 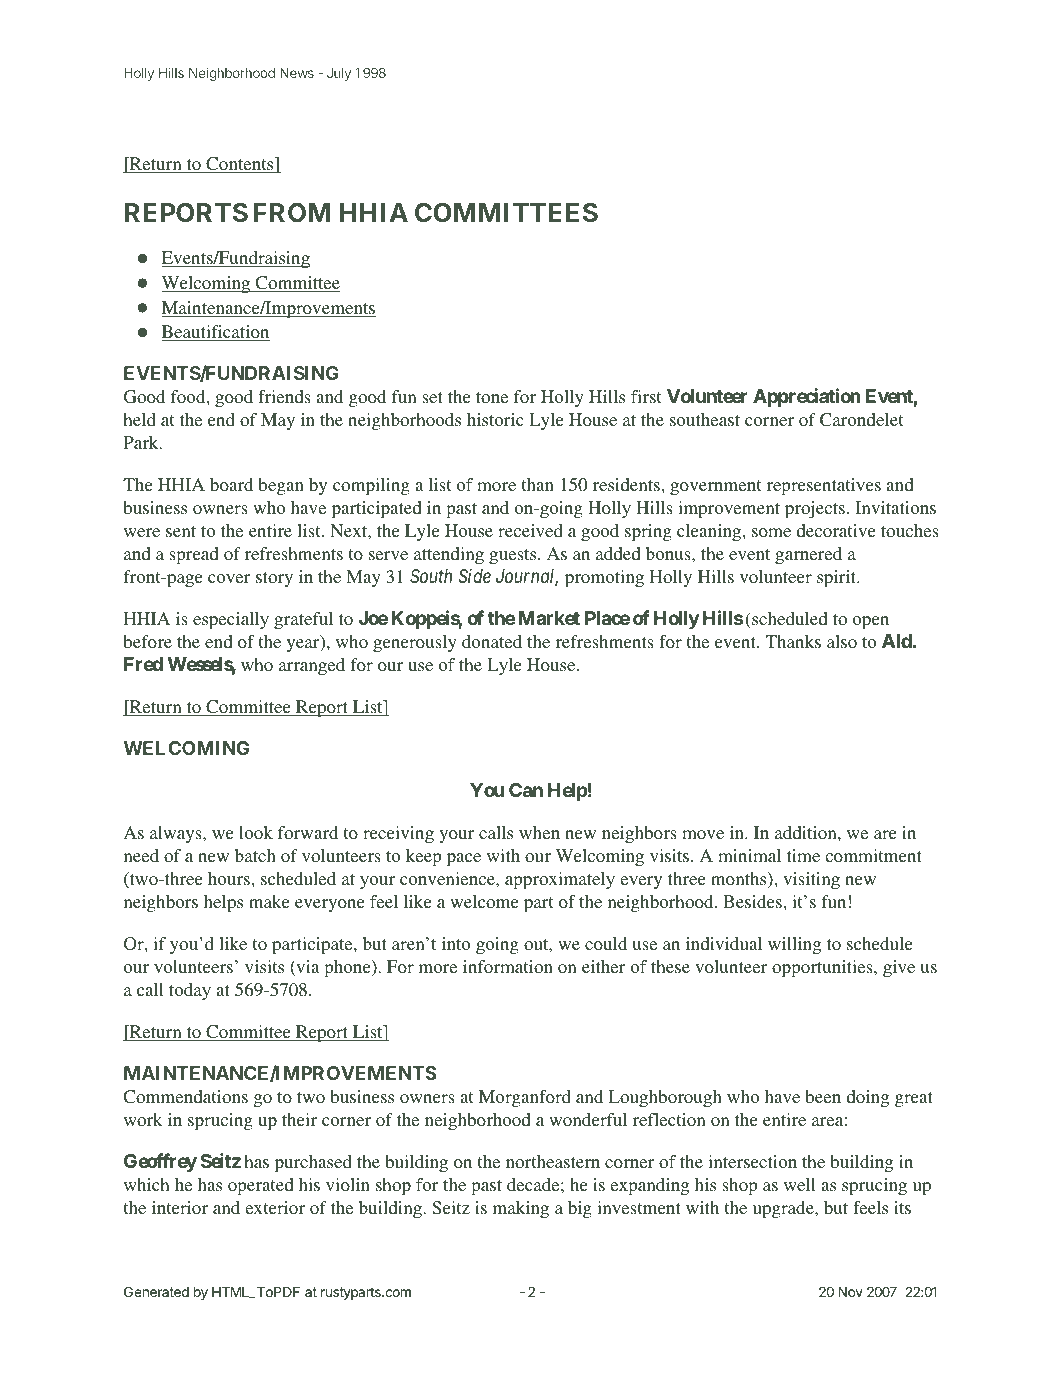 What do you see at coordinates (842, 641) in the image?
I see `also` at bounding box center [842, 641].
